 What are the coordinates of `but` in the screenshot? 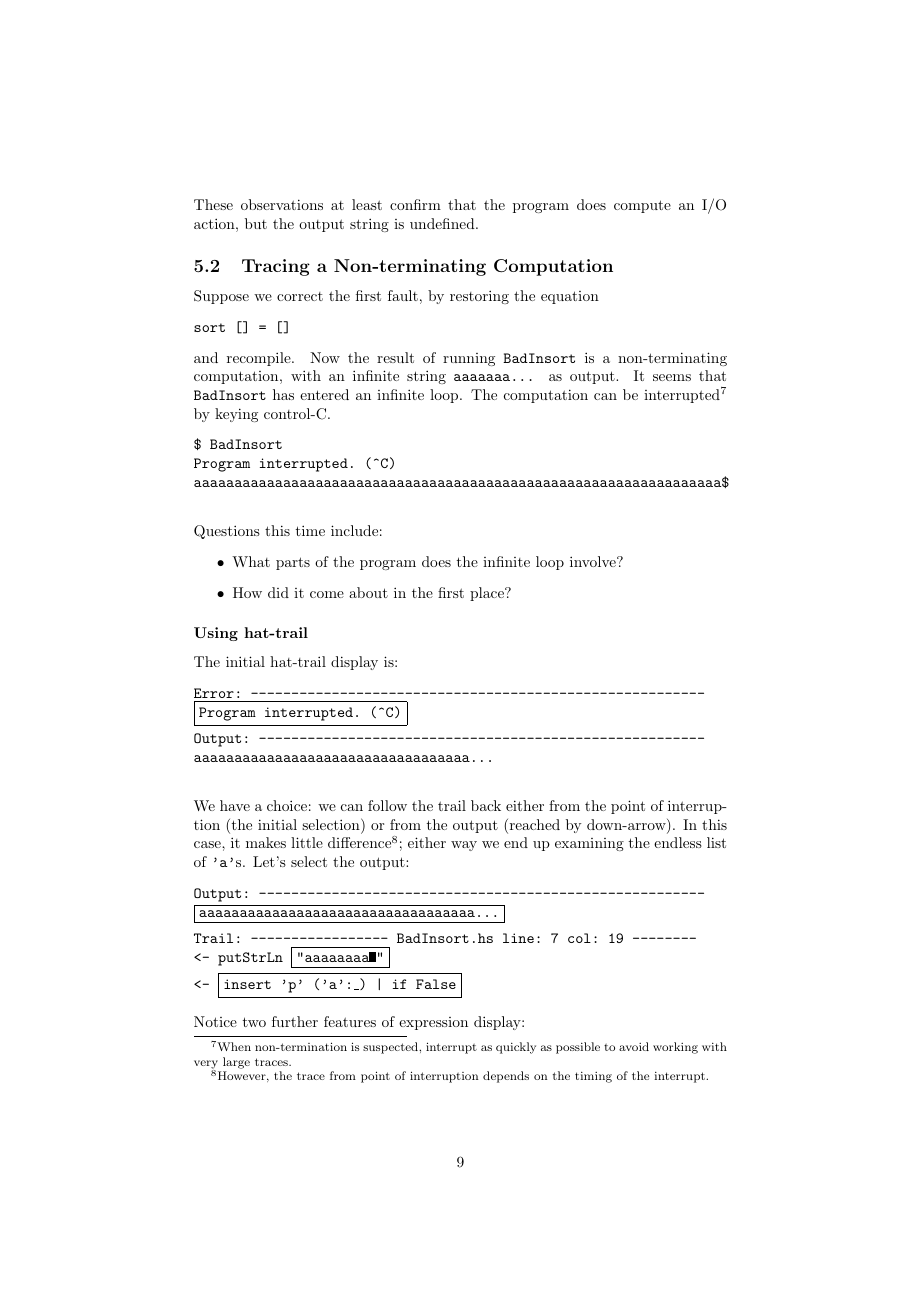 It's located at (256, 223).
